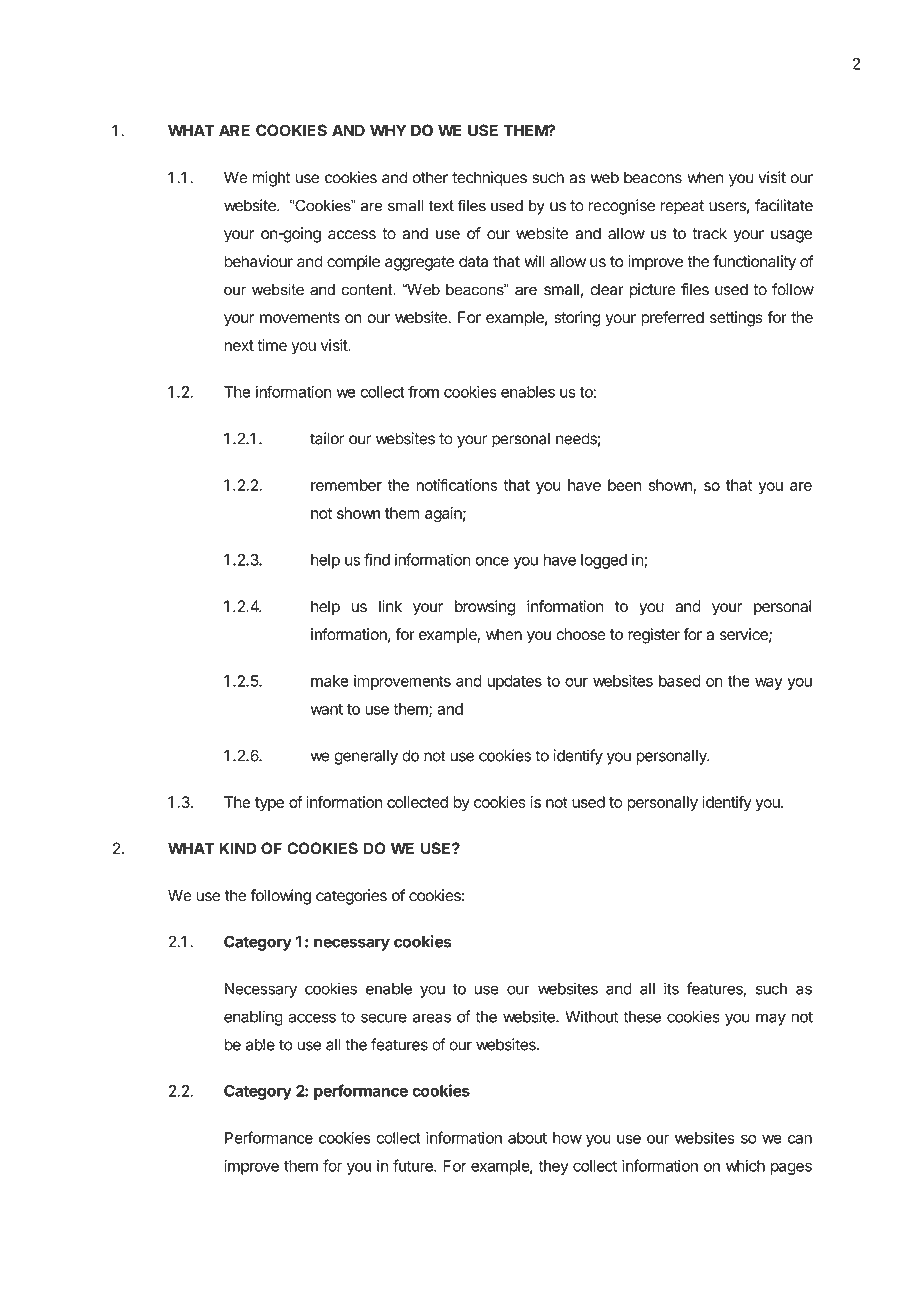  I want to click on storing, so click(577, 319).
